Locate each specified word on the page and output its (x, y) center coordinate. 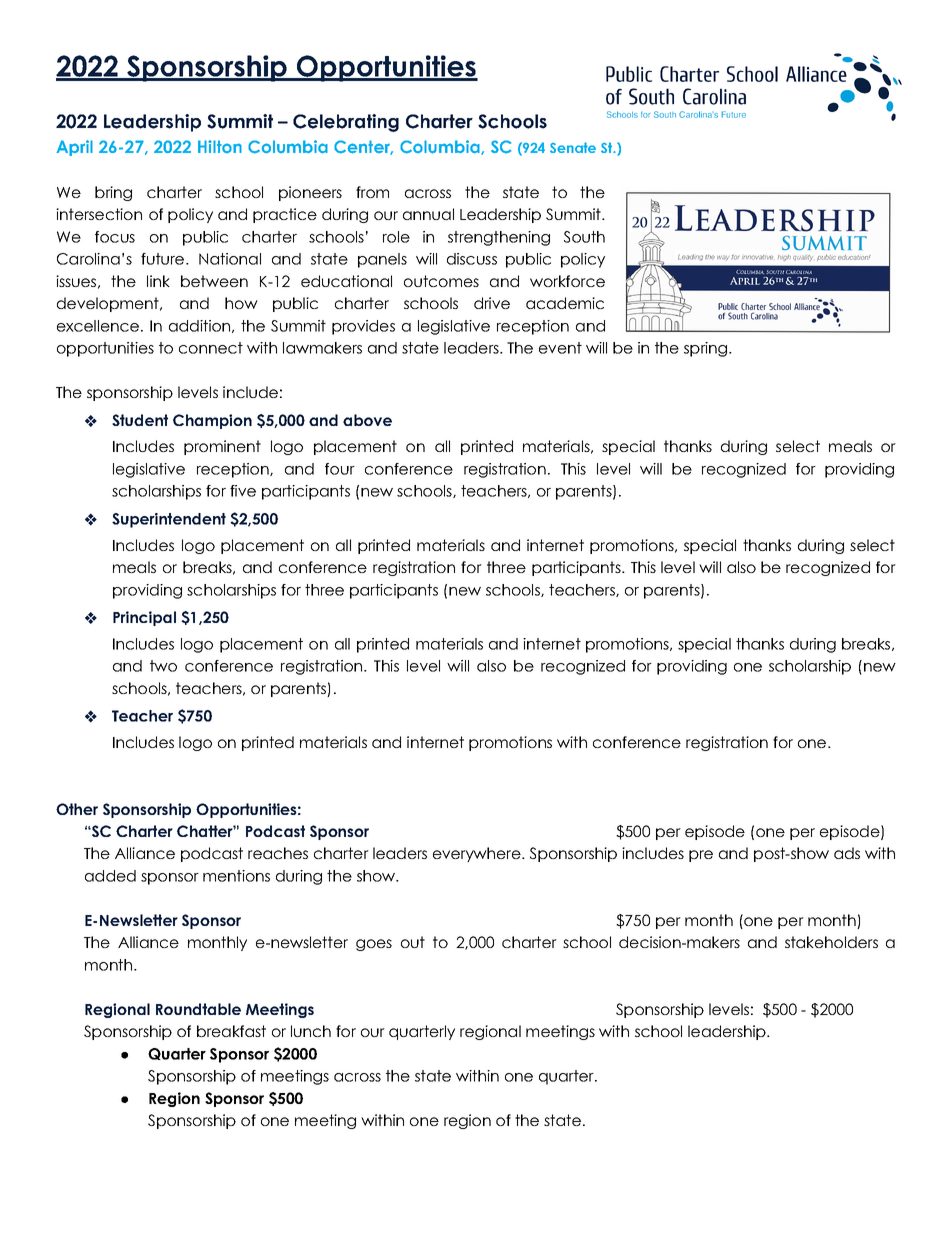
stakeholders (831, 942)
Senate (573, 147)
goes (374, 945)
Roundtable (198, 1009)
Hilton (220, 146)
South (584, 237)
